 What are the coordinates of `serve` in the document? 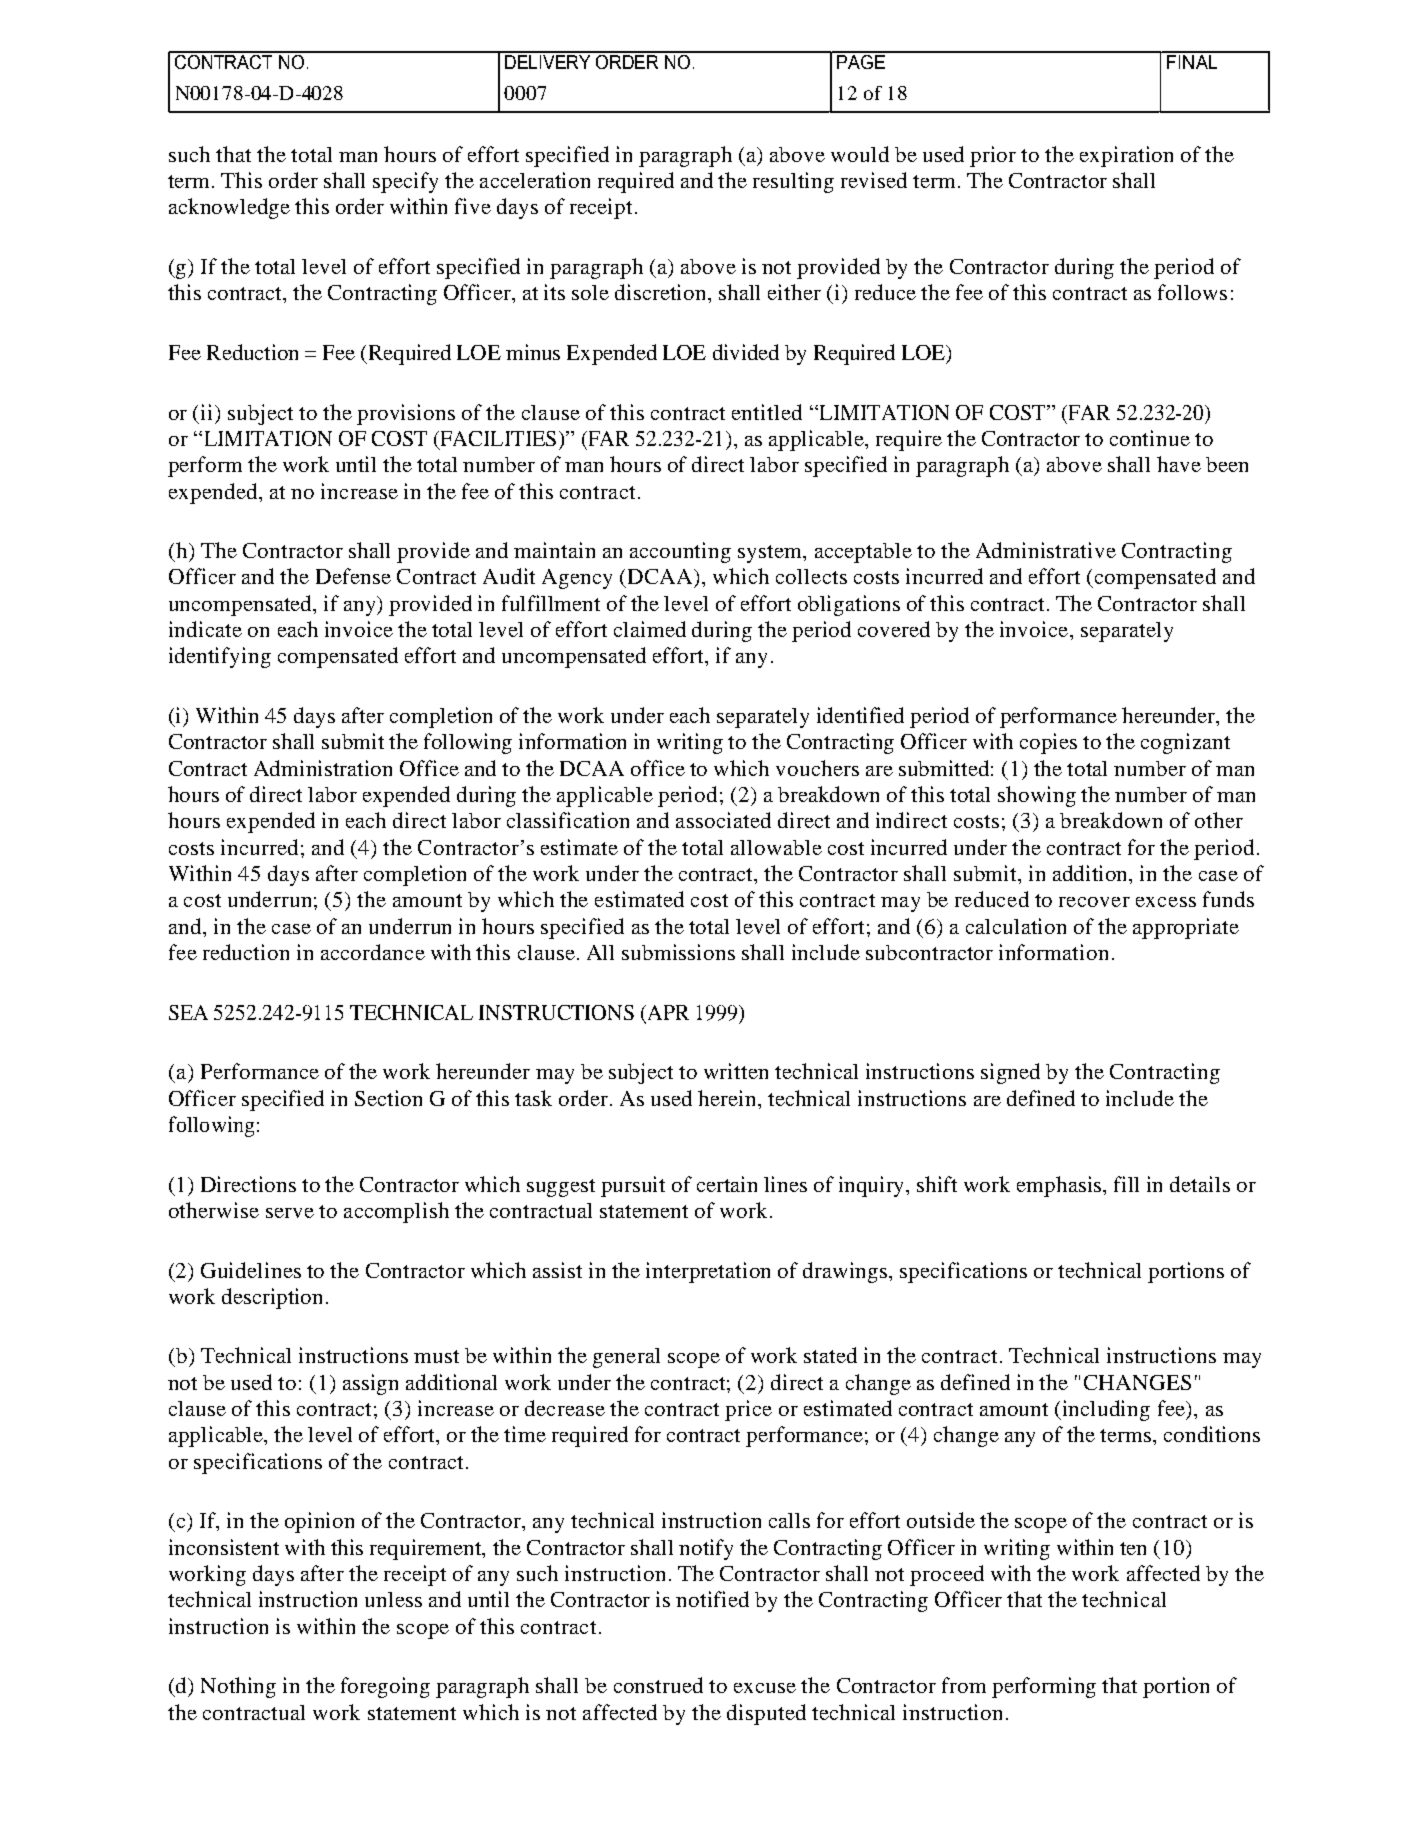 It's located at (290, 1213).
